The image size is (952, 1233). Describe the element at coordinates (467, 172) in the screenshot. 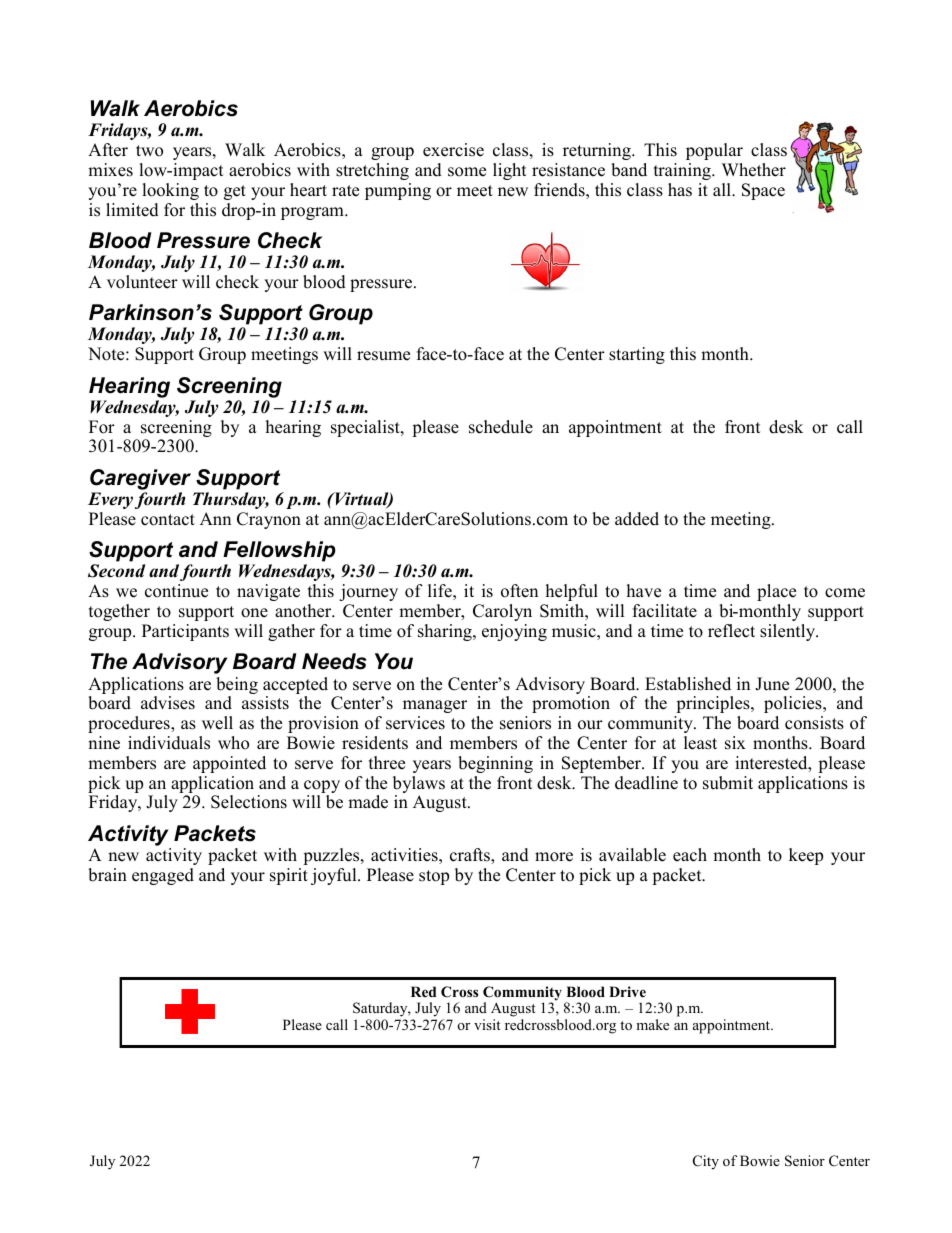

I see `some` at that location.
